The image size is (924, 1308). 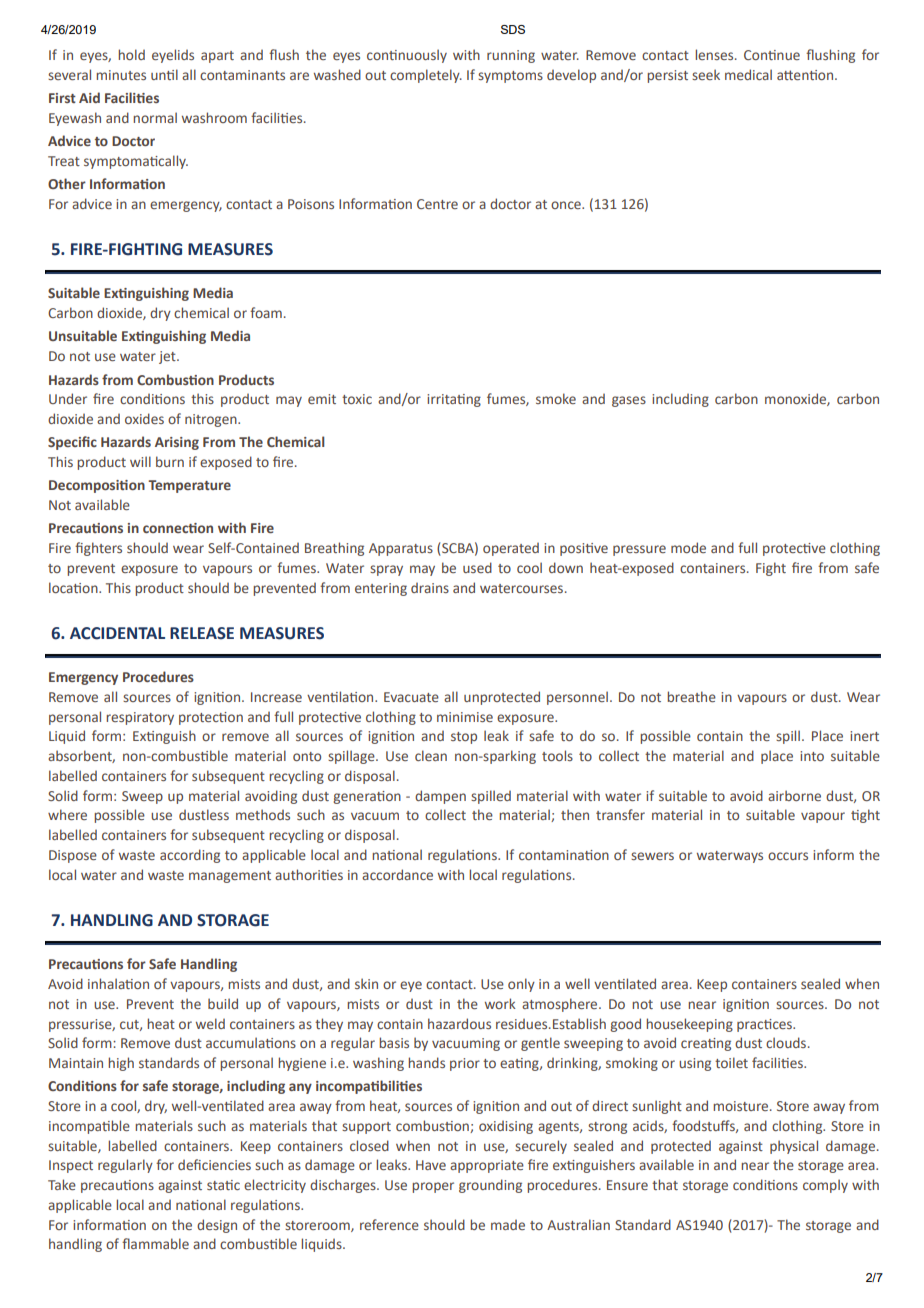 I want to click on gases, so click(x=629, y=401).
